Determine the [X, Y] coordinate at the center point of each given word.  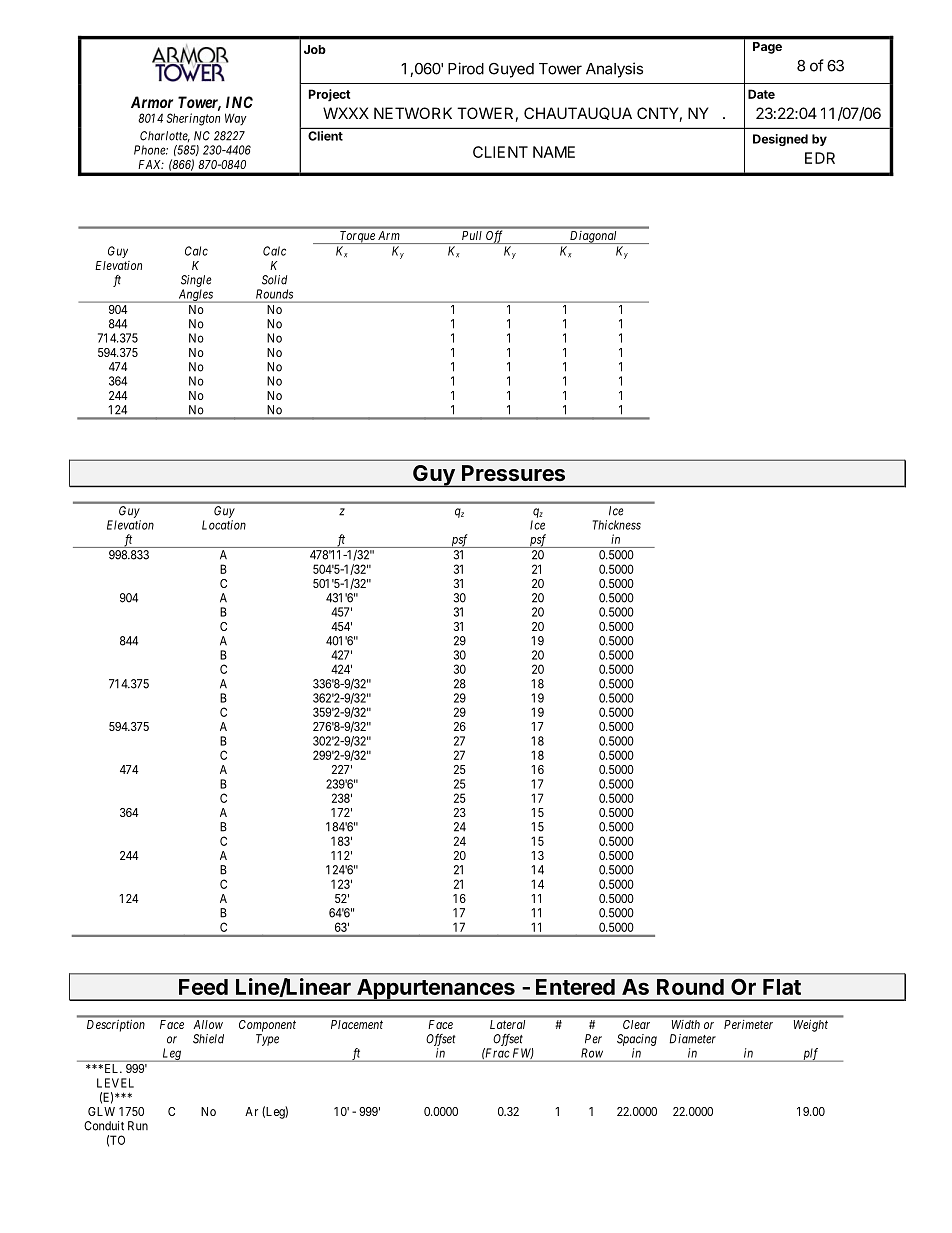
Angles [195, 296]
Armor [152, 102]
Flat [782, 987]
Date [761, 94]
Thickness [617, 525]
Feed [203, 987]
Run [138, 1126]
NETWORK [413, 113]
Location [224, 525]
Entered [575, 987]
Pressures [513, 473]
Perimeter [748, 1024]
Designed [780, 140]
